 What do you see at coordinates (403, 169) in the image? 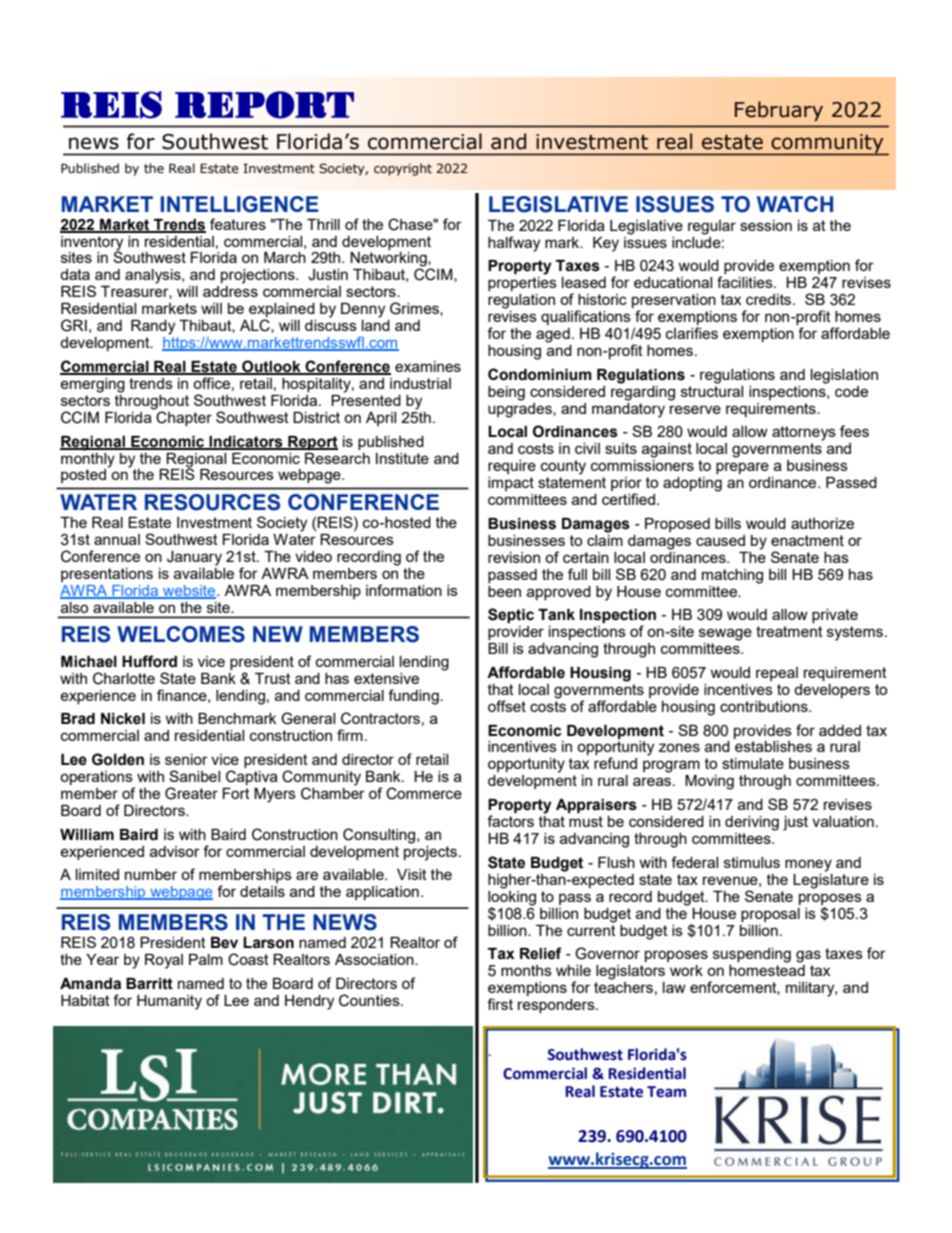
I see `copyright` at bounding box center [403, 169].
